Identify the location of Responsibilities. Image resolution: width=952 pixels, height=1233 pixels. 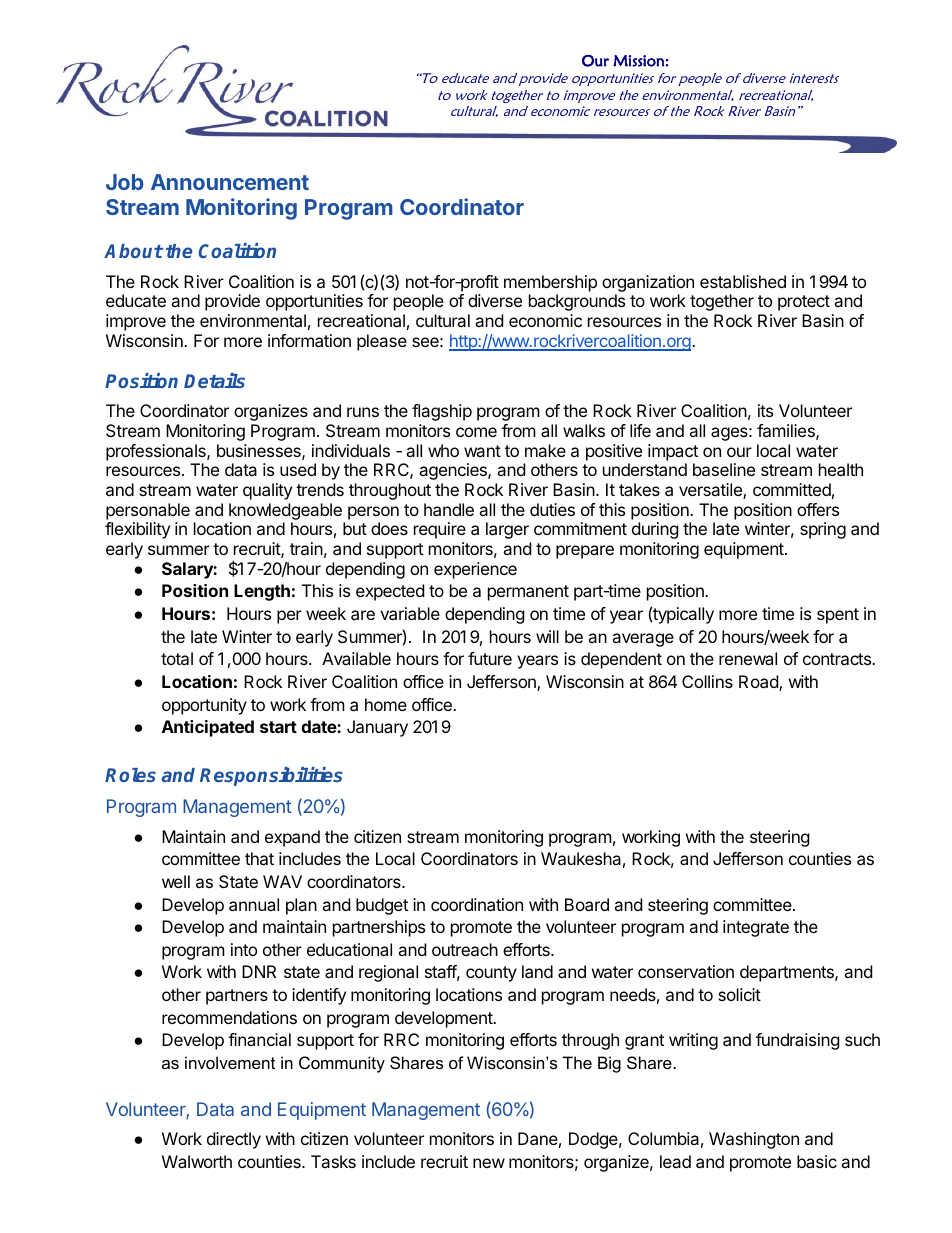
(271, 776).
